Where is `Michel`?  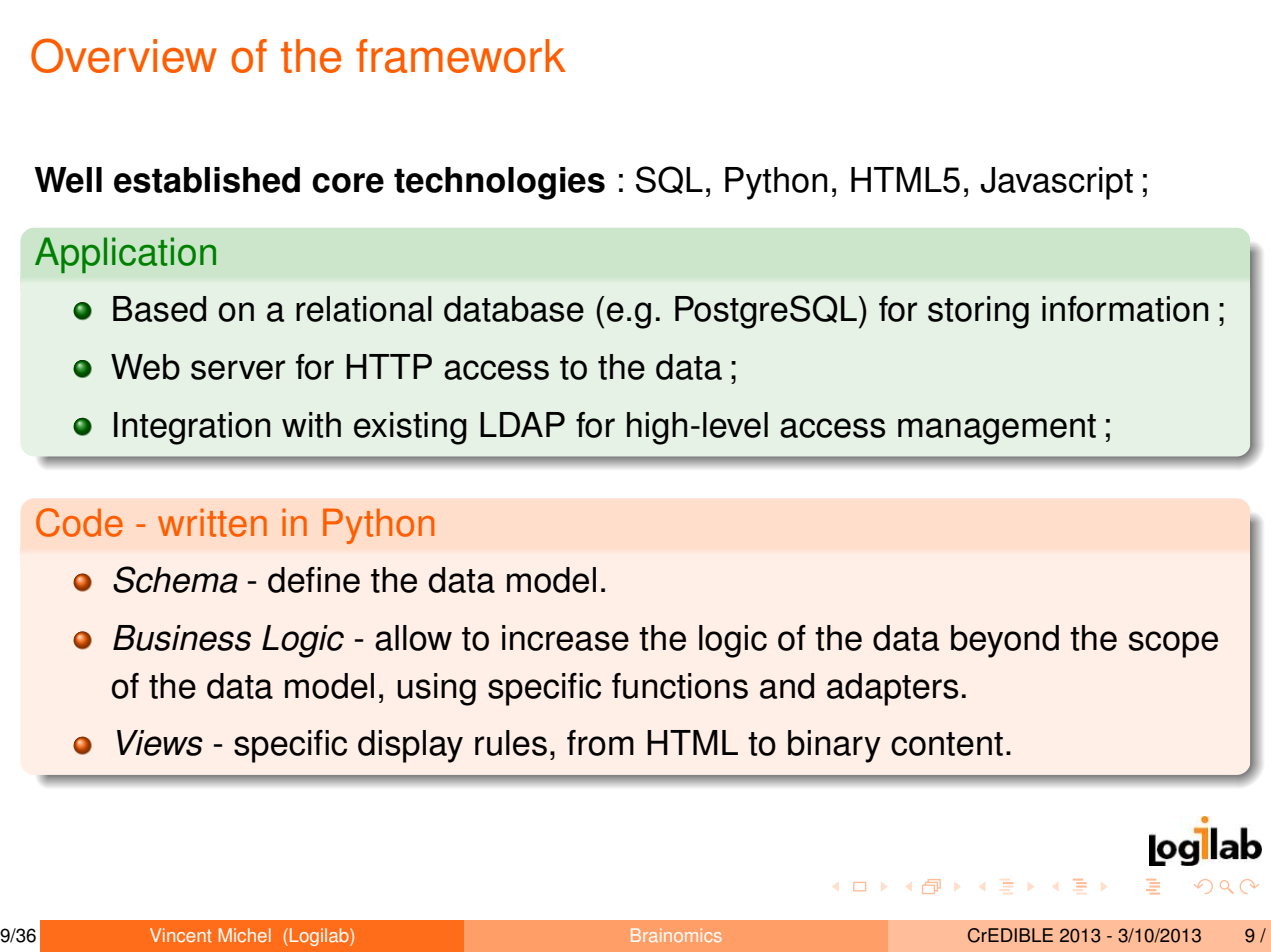 Michel is located at coordinates (245, 935).
